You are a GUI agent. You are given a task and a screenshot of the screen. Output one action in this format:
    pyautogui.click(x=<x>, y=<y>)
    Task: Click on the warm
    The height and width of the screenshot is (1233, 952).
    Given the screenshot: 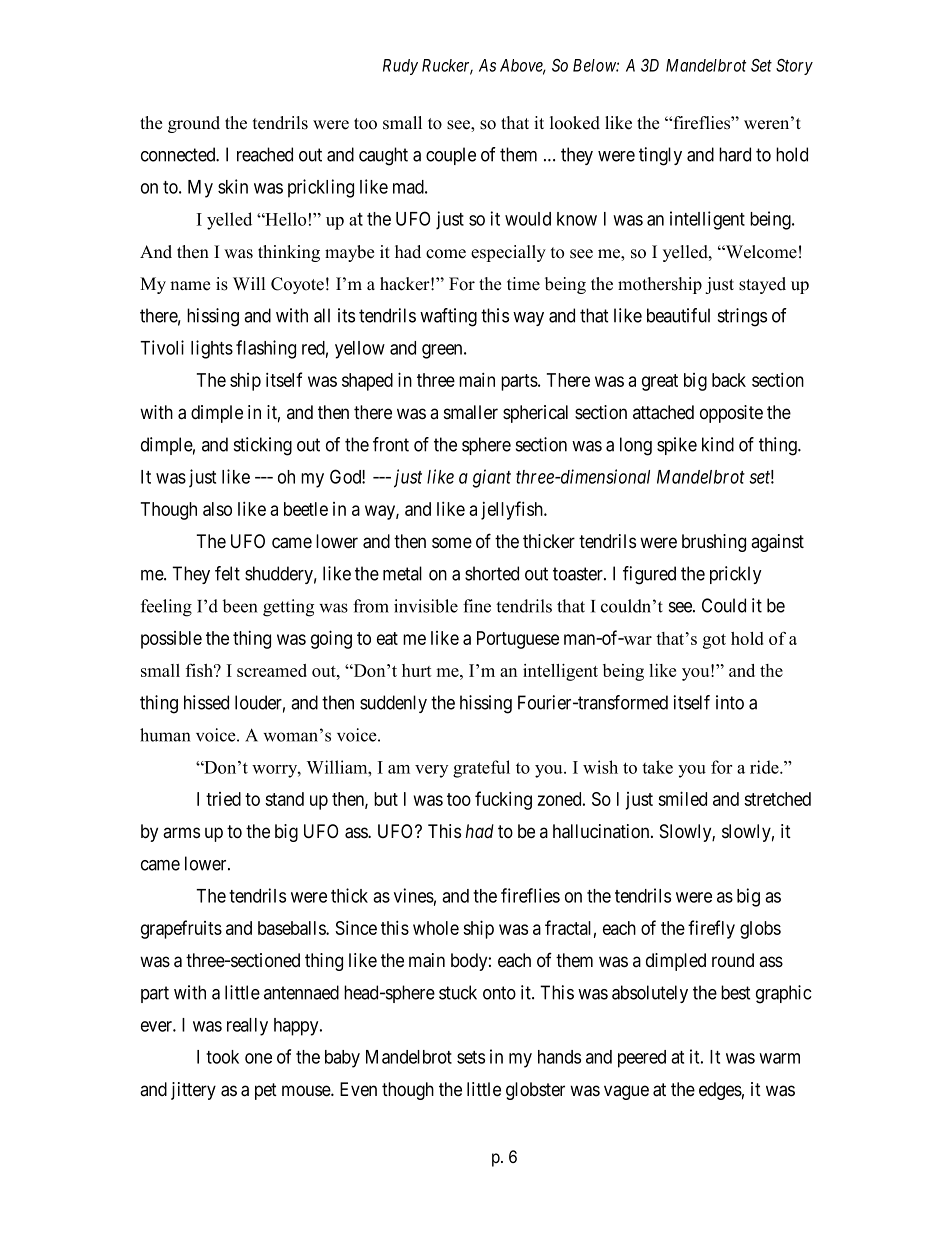 What is the action you would take?
    pyautogui.click(x=779, y=1058)
